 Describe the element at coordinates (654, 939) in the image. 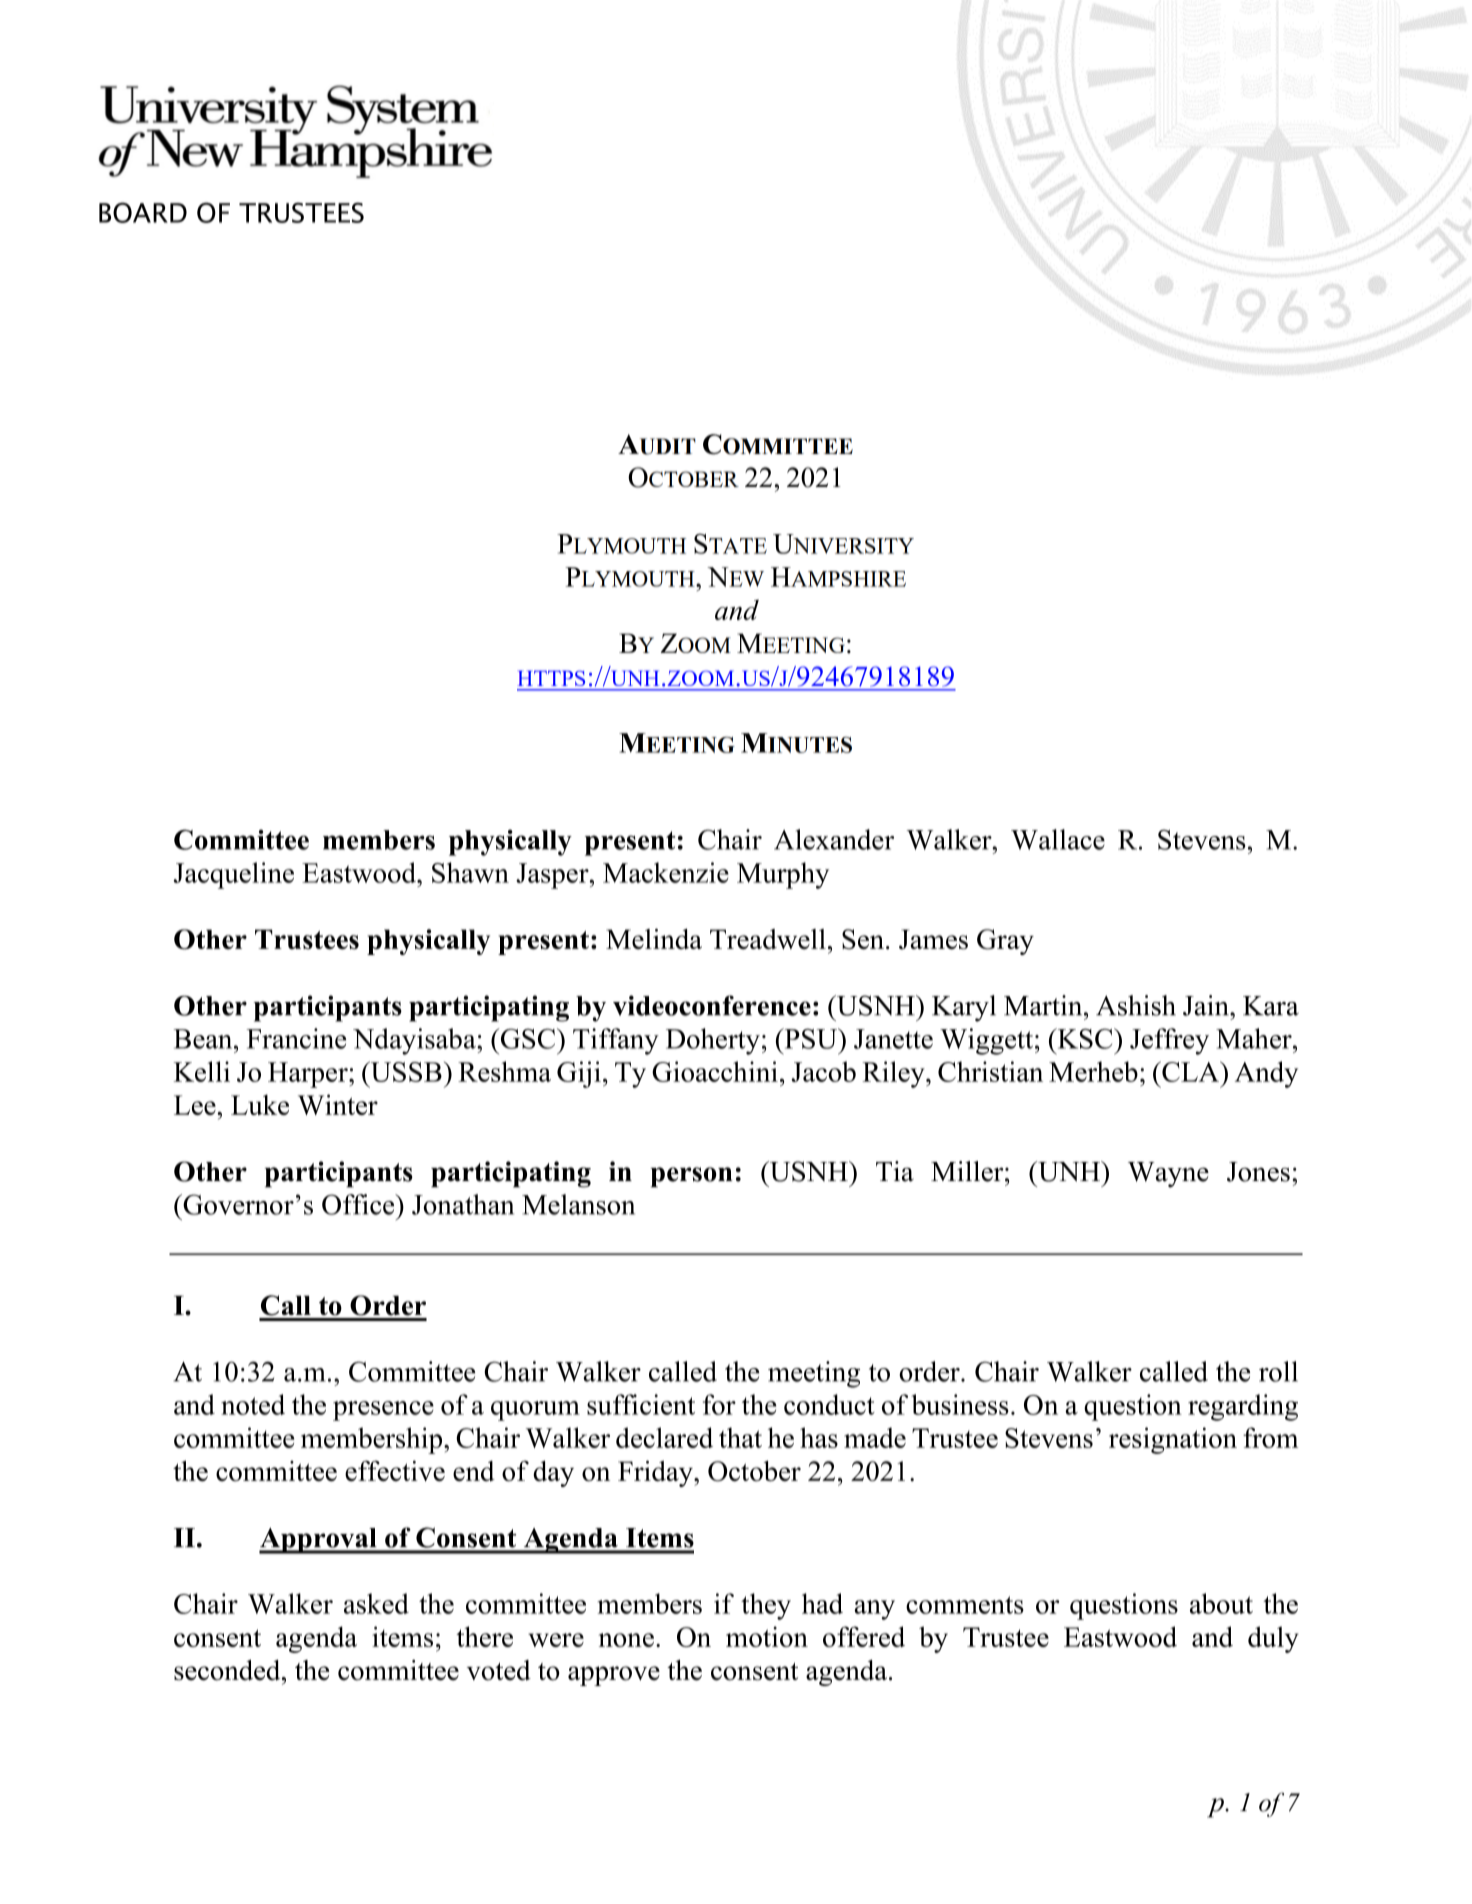

I see `Melinda` at that location.
